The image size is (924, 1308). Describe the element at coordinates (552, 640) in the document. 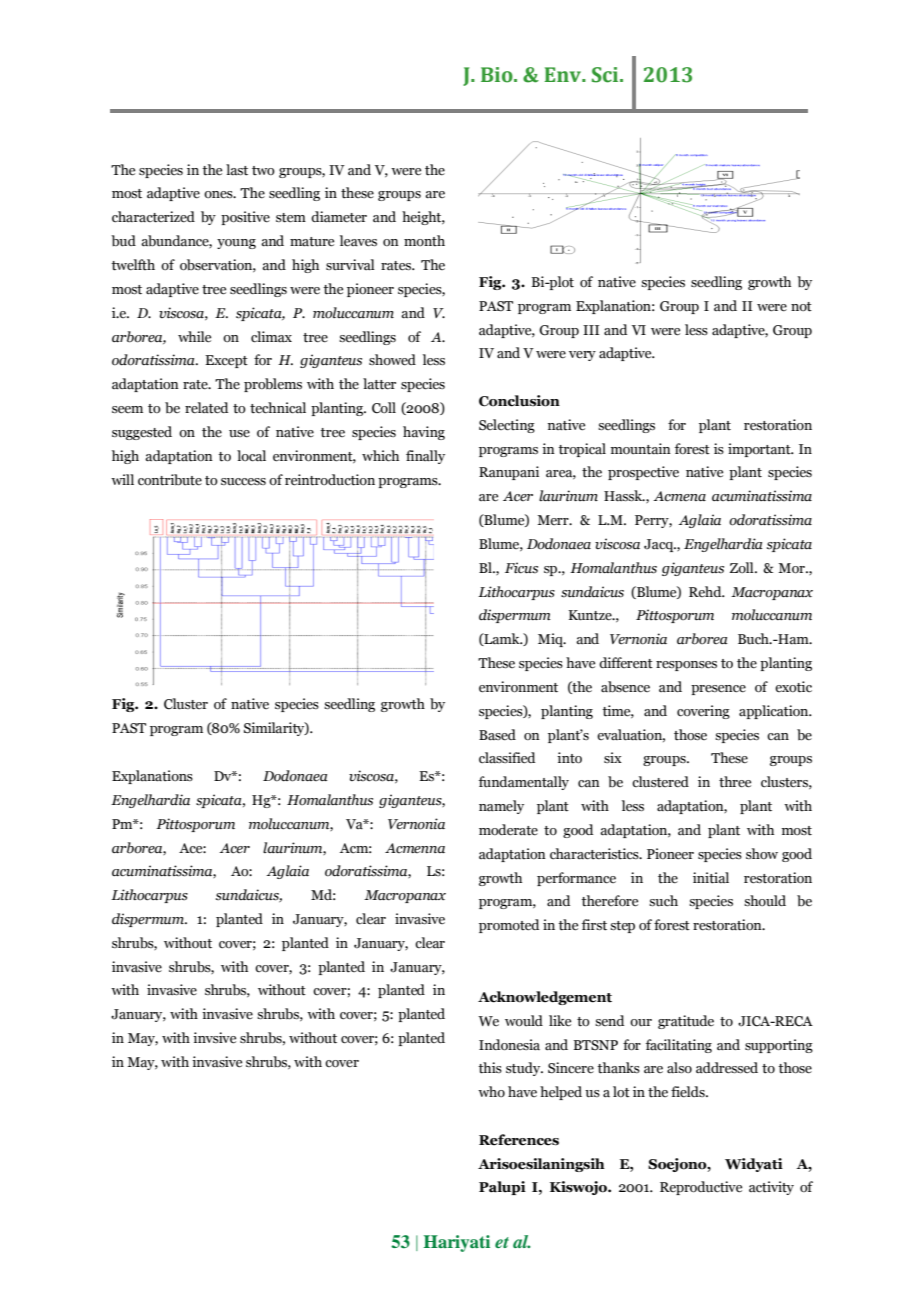

I see `Miq` at that location.
